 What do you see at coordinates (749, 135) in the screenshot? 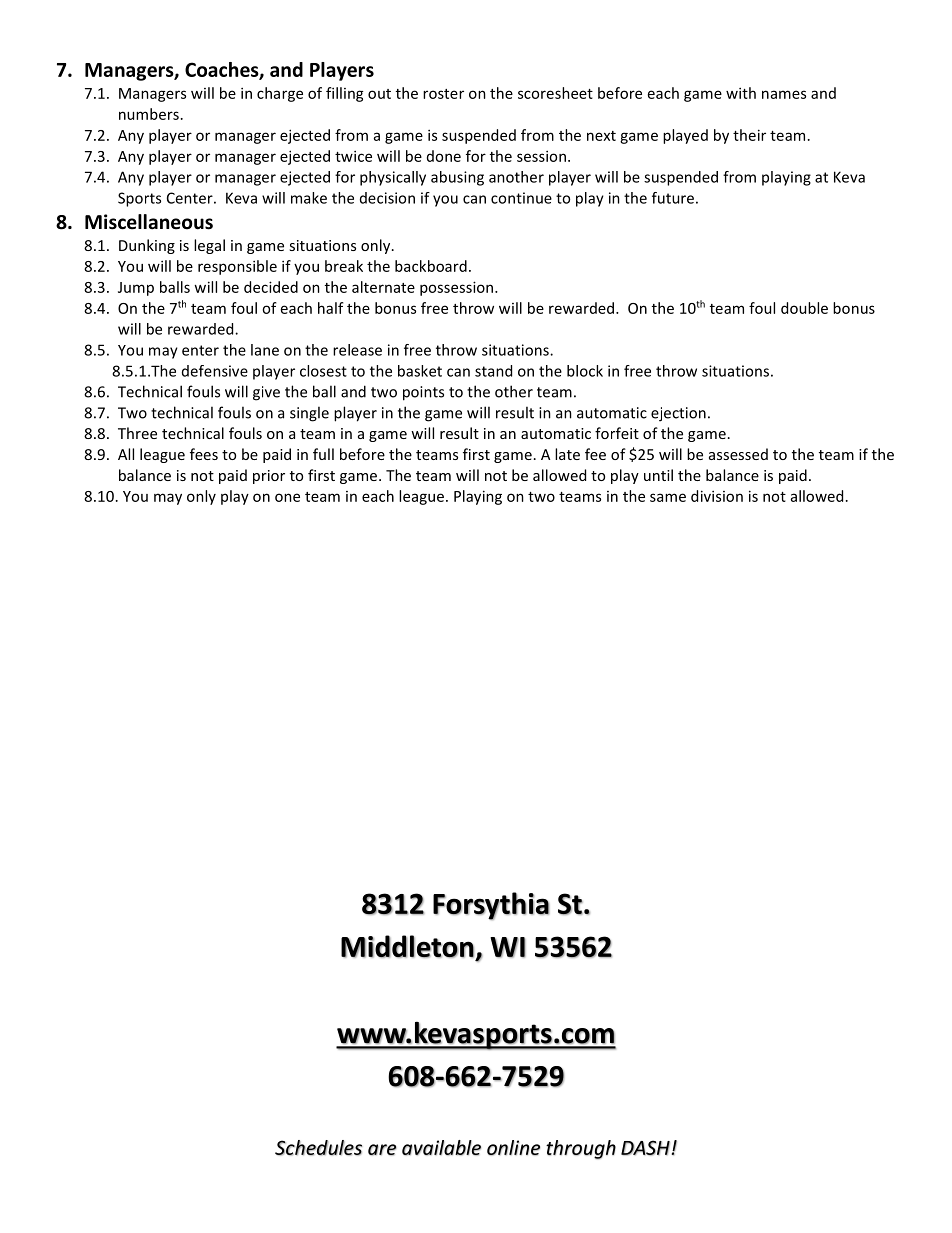
I see `their` at bounding box center [749, 135].
